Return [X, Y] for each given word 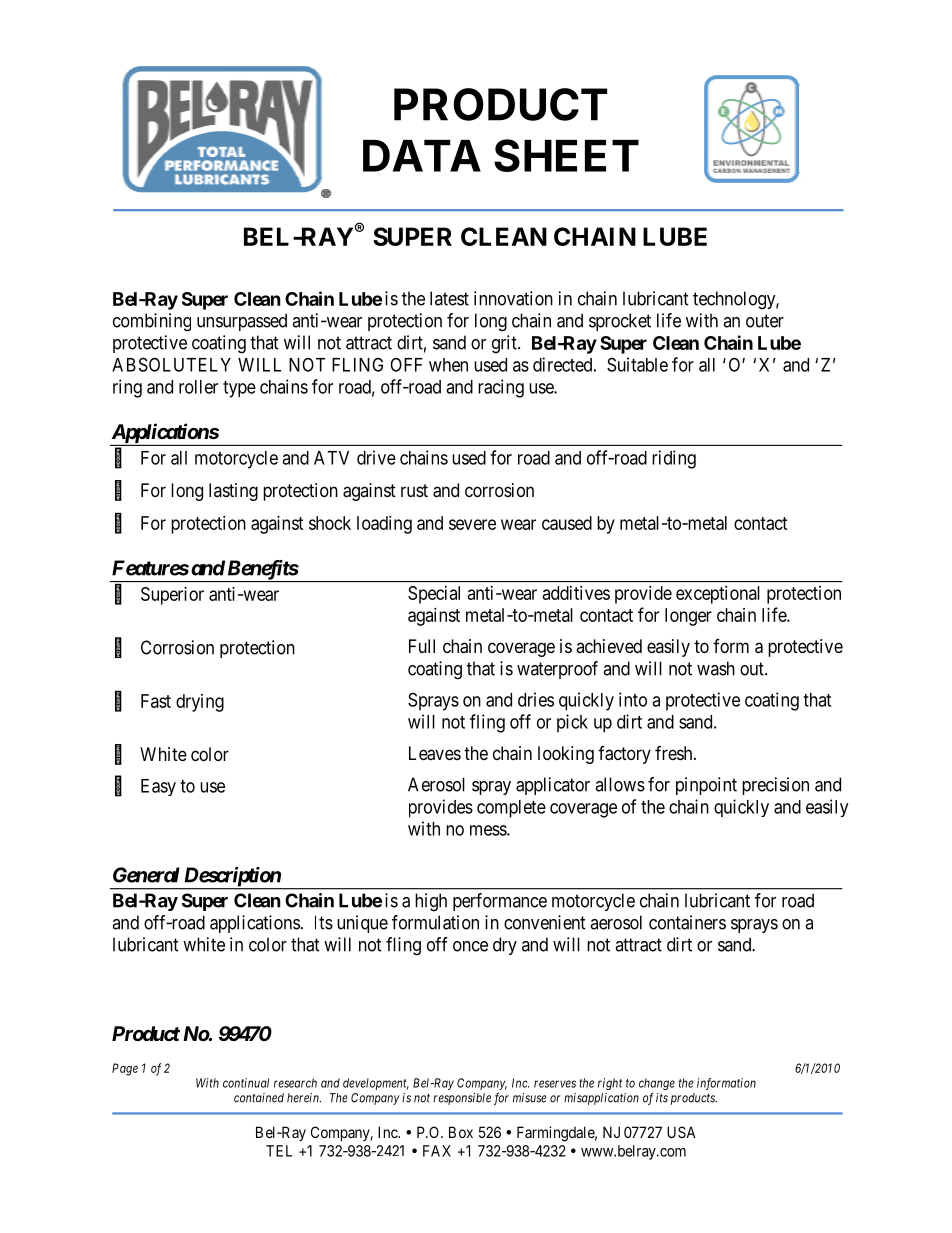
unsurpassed [242, 322]
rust [414, 490]
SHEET [566, 155]
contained [259, 1098]
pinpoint [706, 786]
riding [674, 459]
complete [511, 809]
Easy [158, 787]
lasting [233, 492]
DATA [422, 156]
